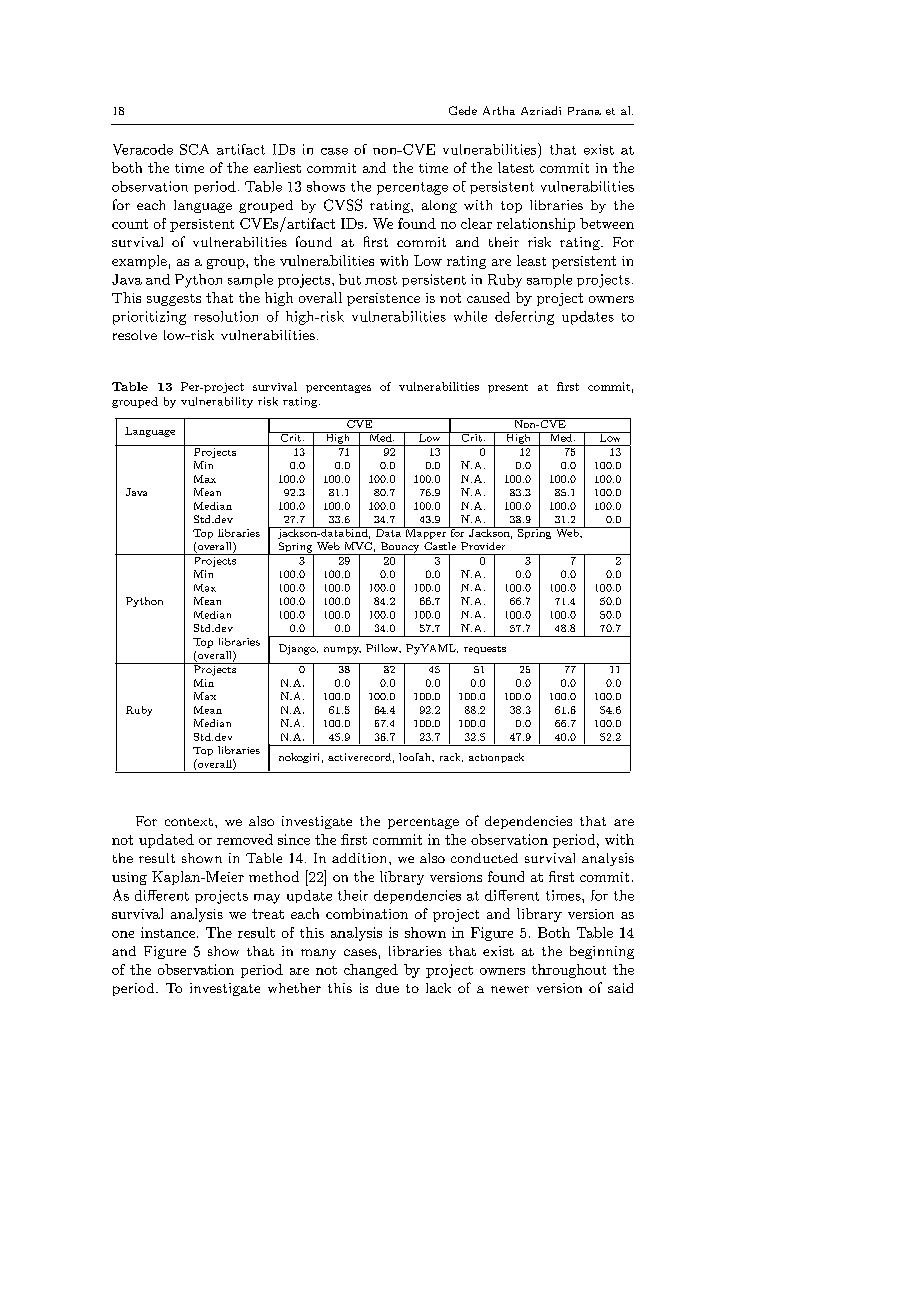  Describe the element at coordinates (194, 149) in the screenshot. I see `SCA` at that location.
